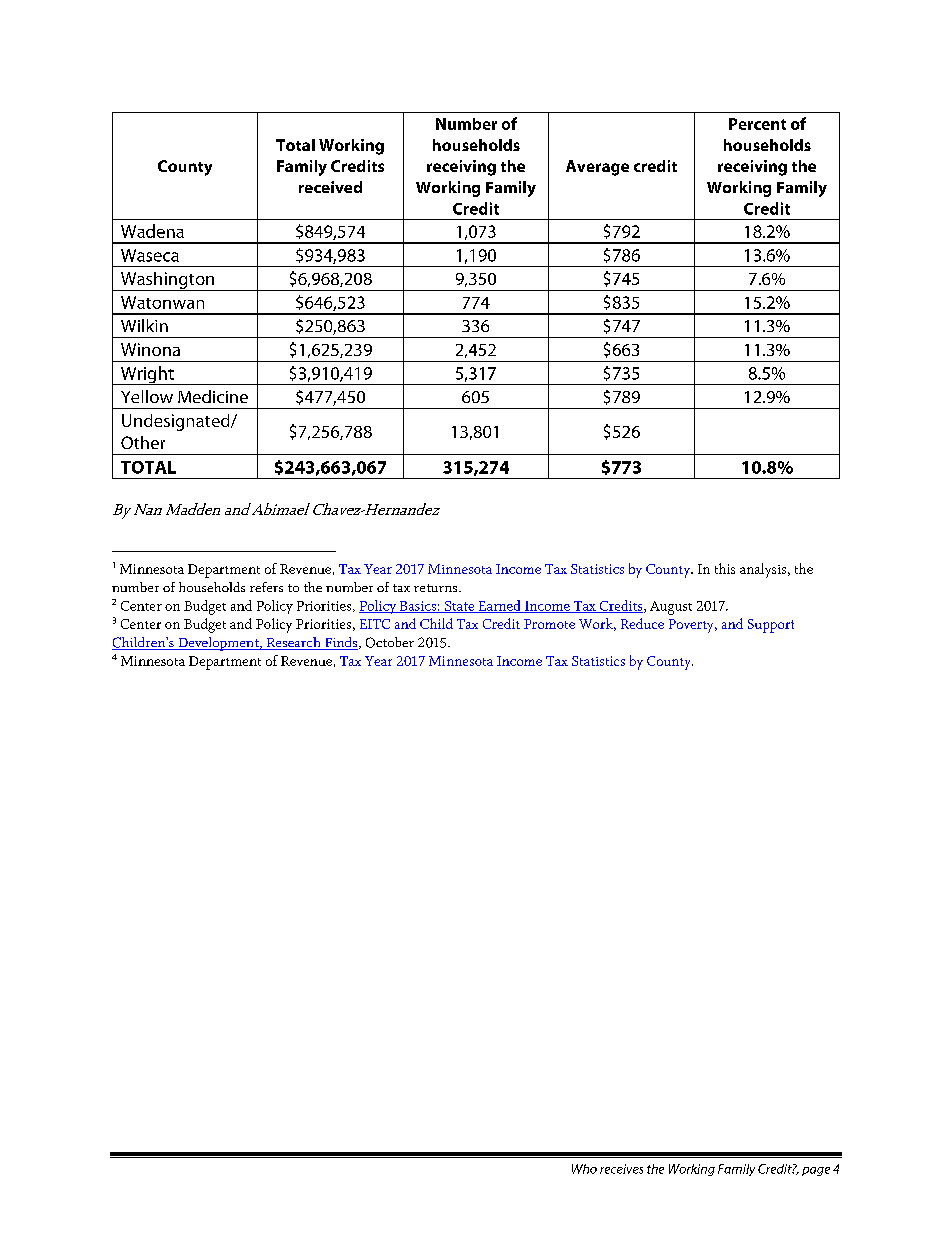 Image resolution: width=952 pixels, height=1233 pixels. I want to click on Support, so click(771, 626).
